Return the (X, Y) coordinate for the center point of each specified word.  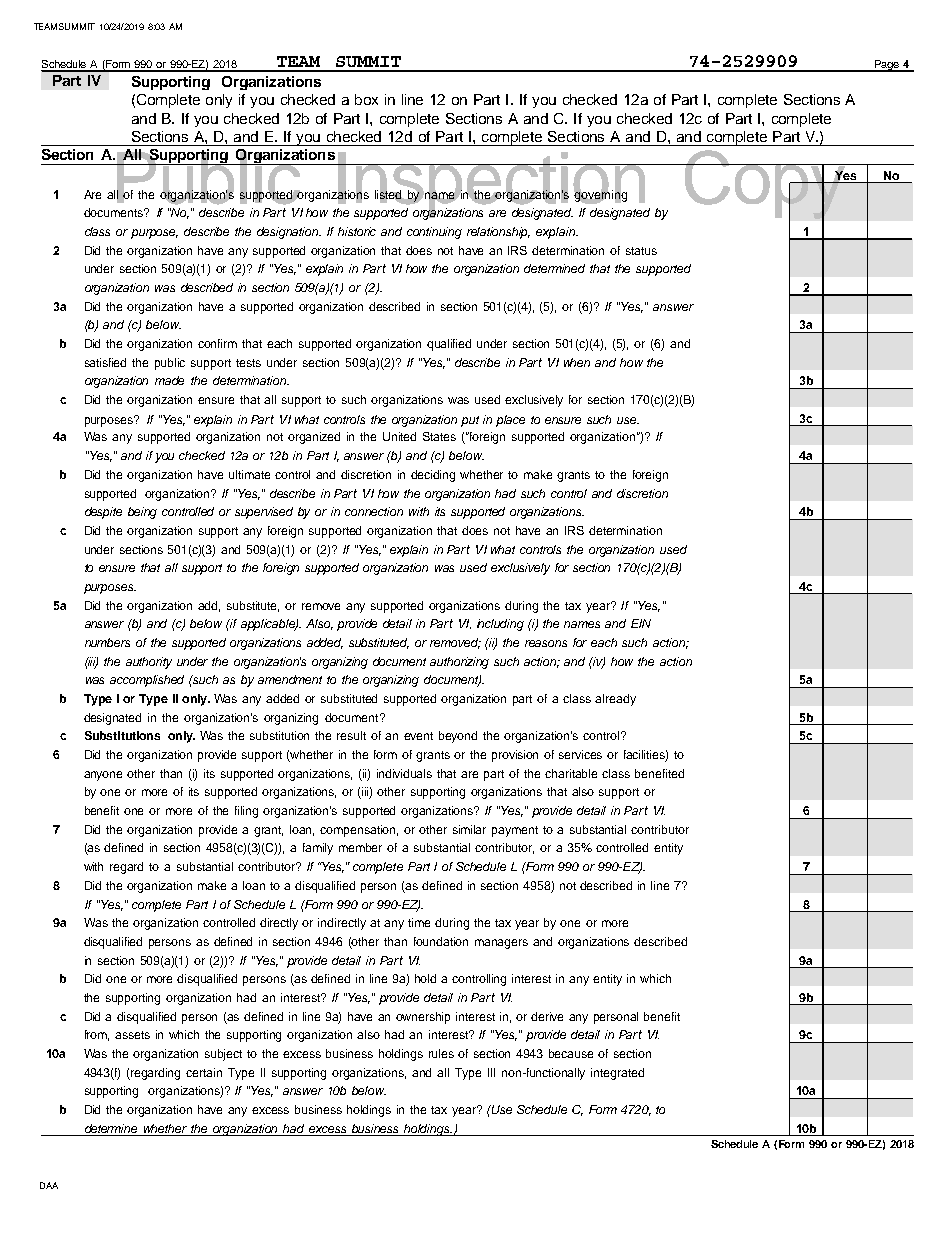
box (366, 99)
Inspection (492, 186)
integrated (617, 1074)
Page (886, 66)
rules (441, 1053)
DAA (49, 1185)
